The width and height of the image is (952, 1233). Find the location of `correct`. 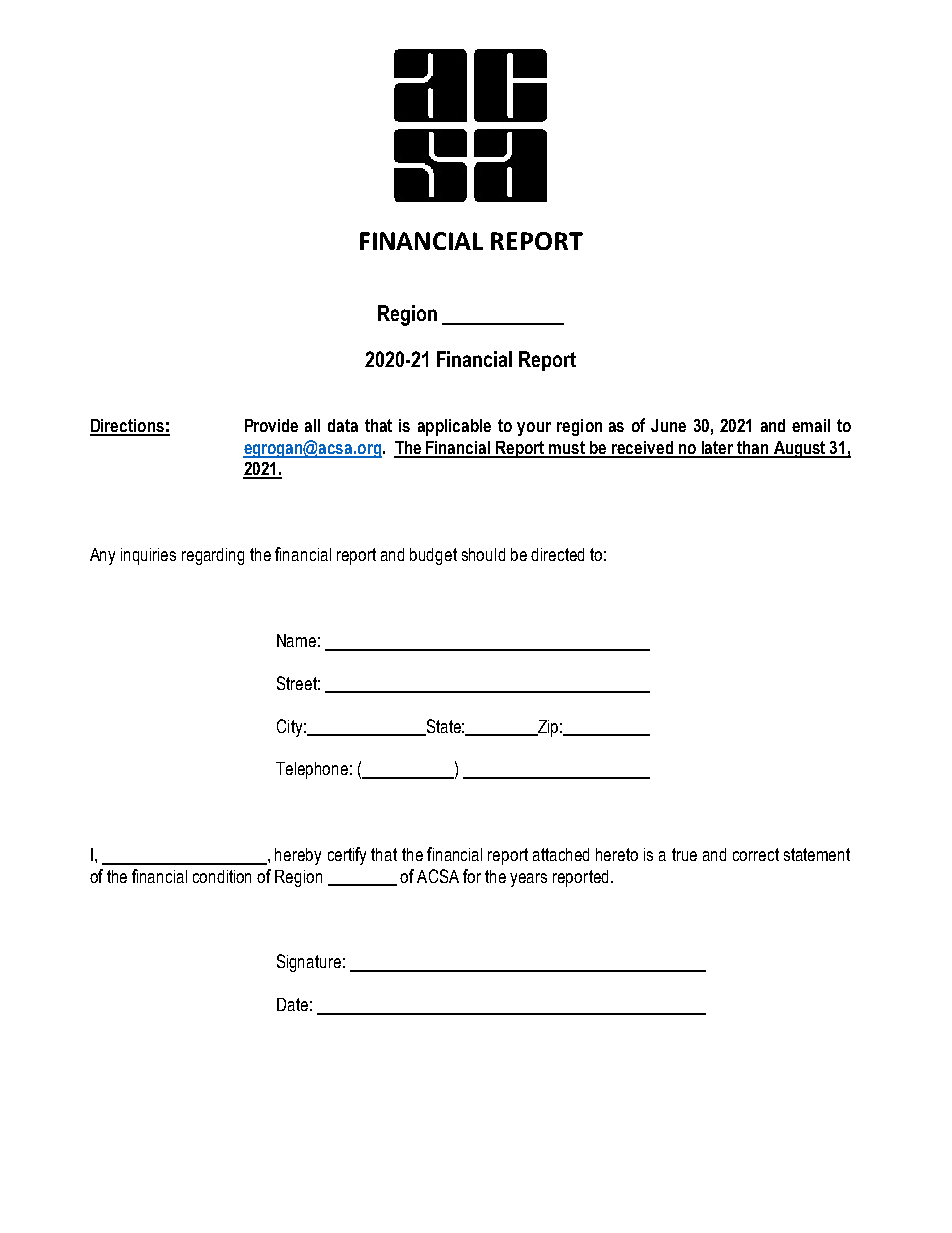

correct is located at coordinates (756, 854).
